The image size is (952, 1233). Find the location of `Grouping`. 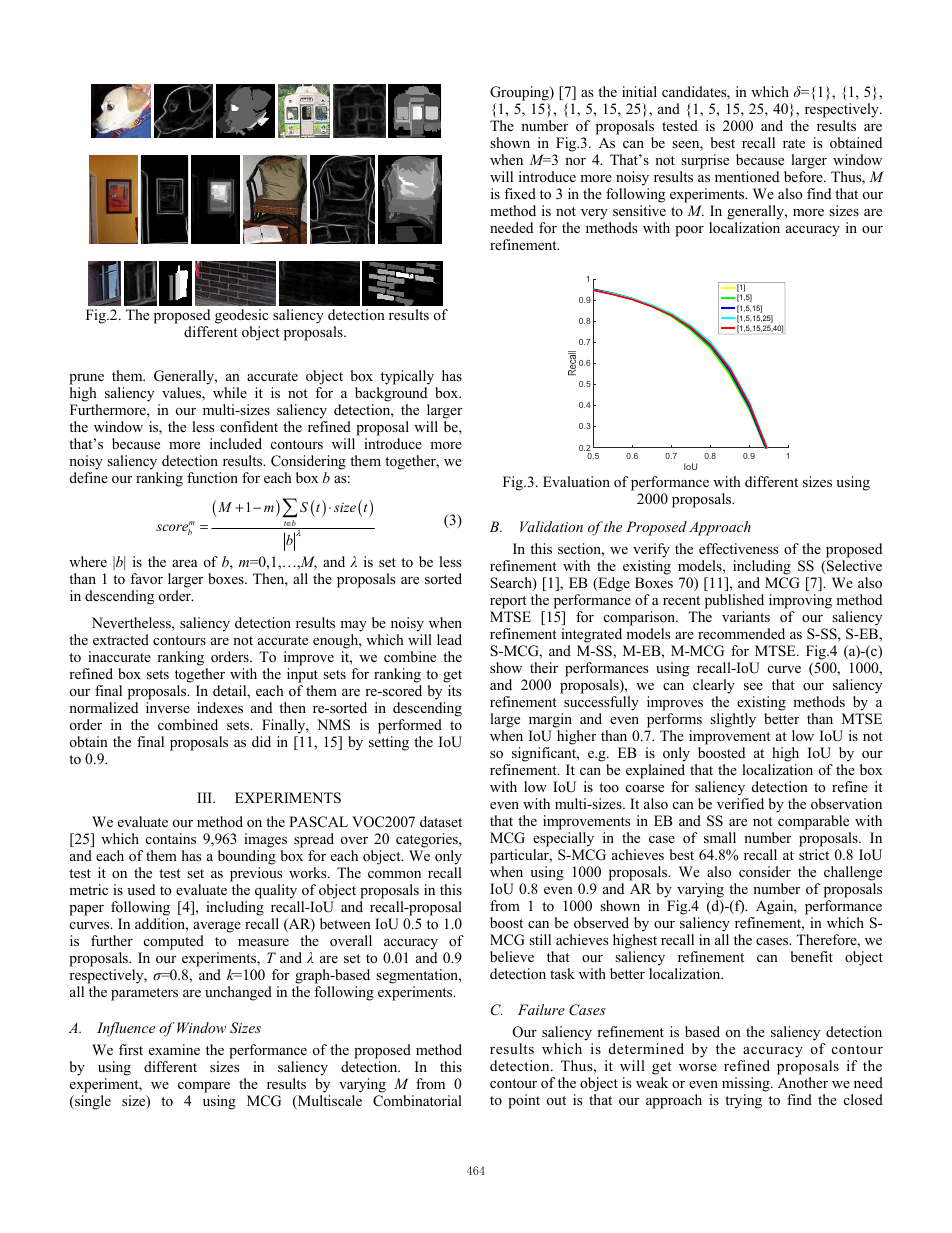

Grouping is located at coordinates (520, 95).
